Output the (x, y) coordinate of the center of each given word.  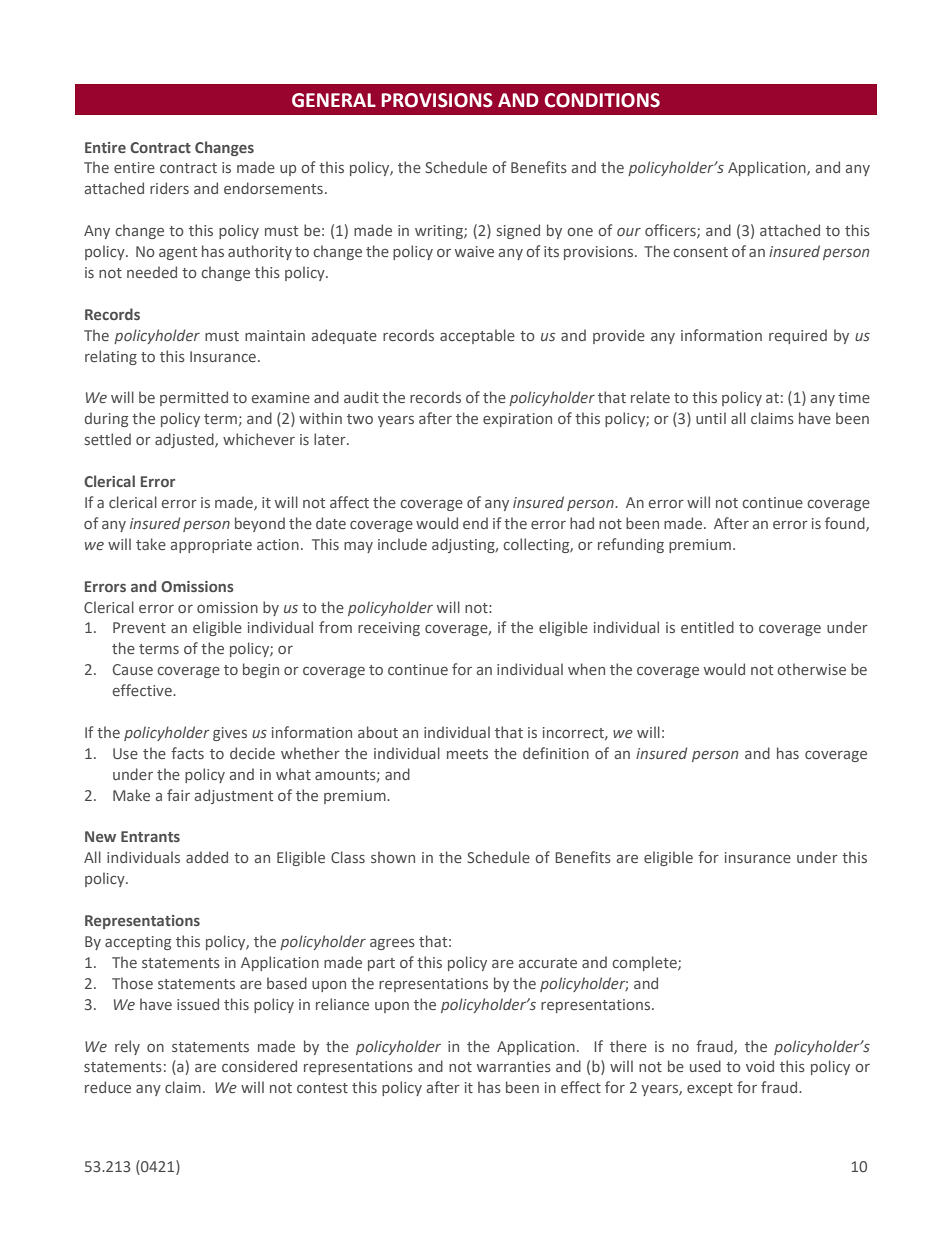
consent (700, 252)
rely (127, 1047)
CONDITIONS (602, 100)
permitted (194, 398)
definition (556, 753)
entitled (707, 627)
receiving (389, 629)
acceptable (477, 336)
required (798, 336)
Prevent (139, 627)
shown (393, 857)
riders (169, 188)
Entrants (150, 836)
